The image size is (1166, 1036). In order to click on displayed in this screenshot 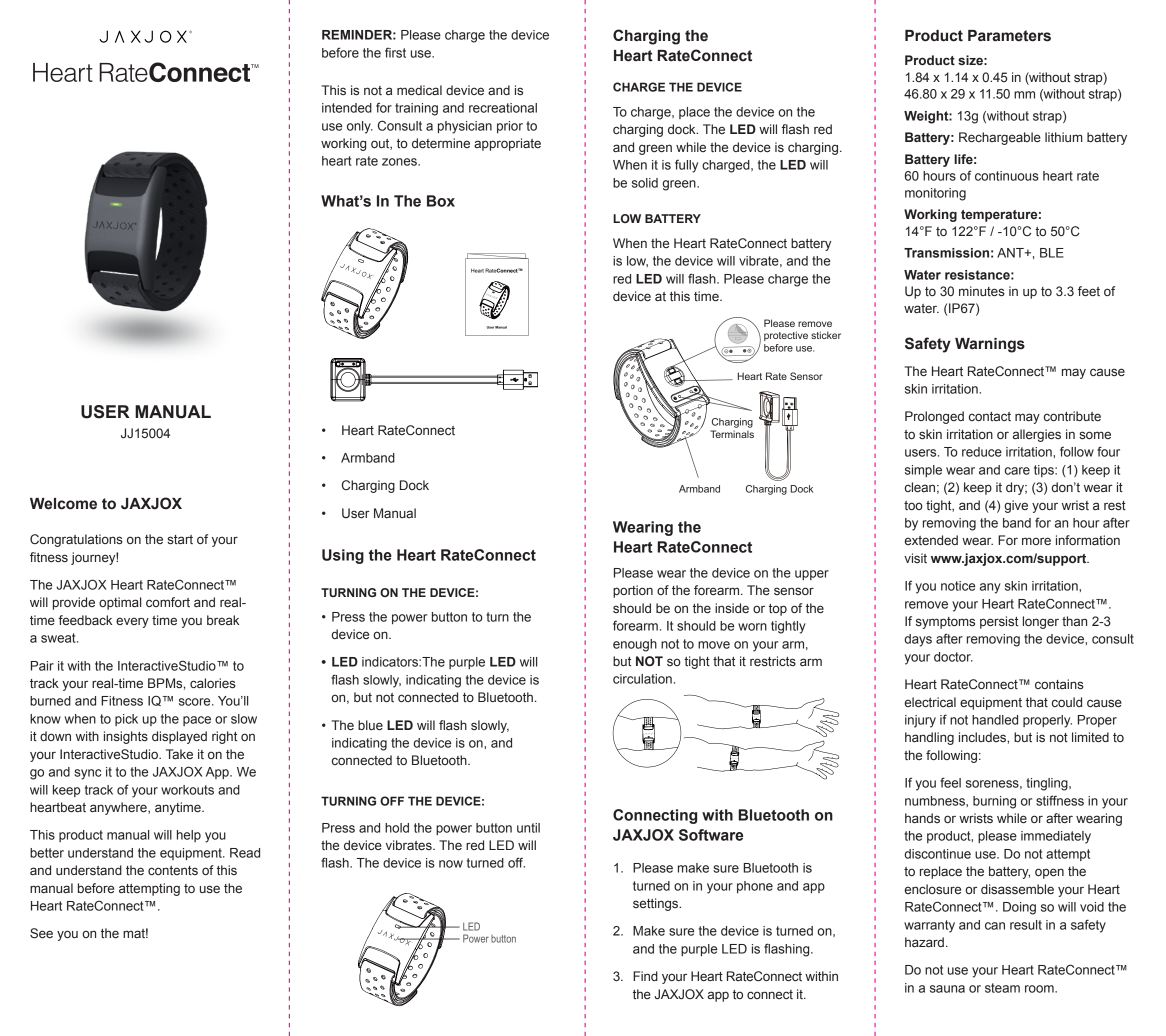, I will do `click(179, 737)`.
